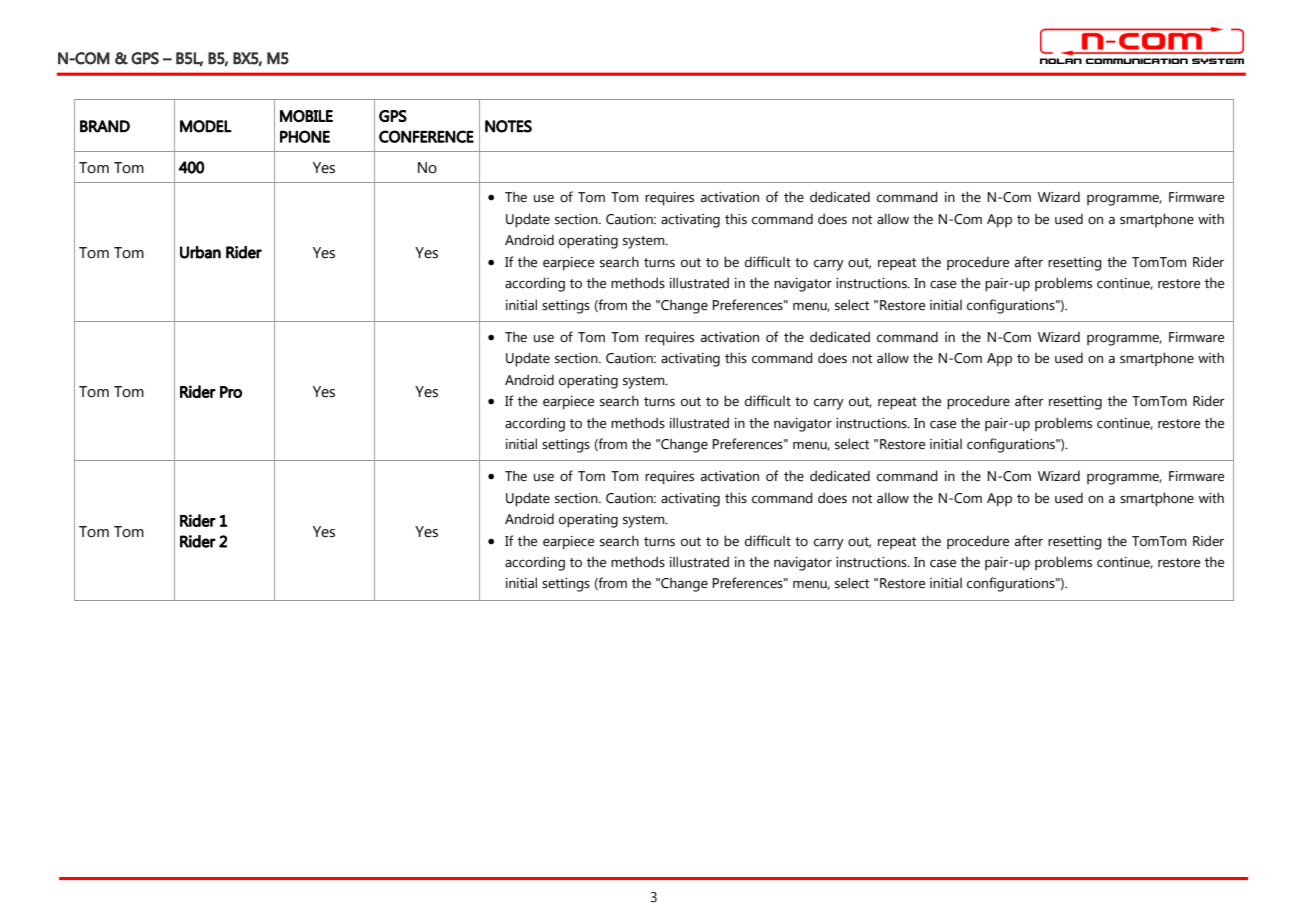  What do you see at coordinates (200, 252) in the image?
I see `Urban` at bounding box center [200, 252].
